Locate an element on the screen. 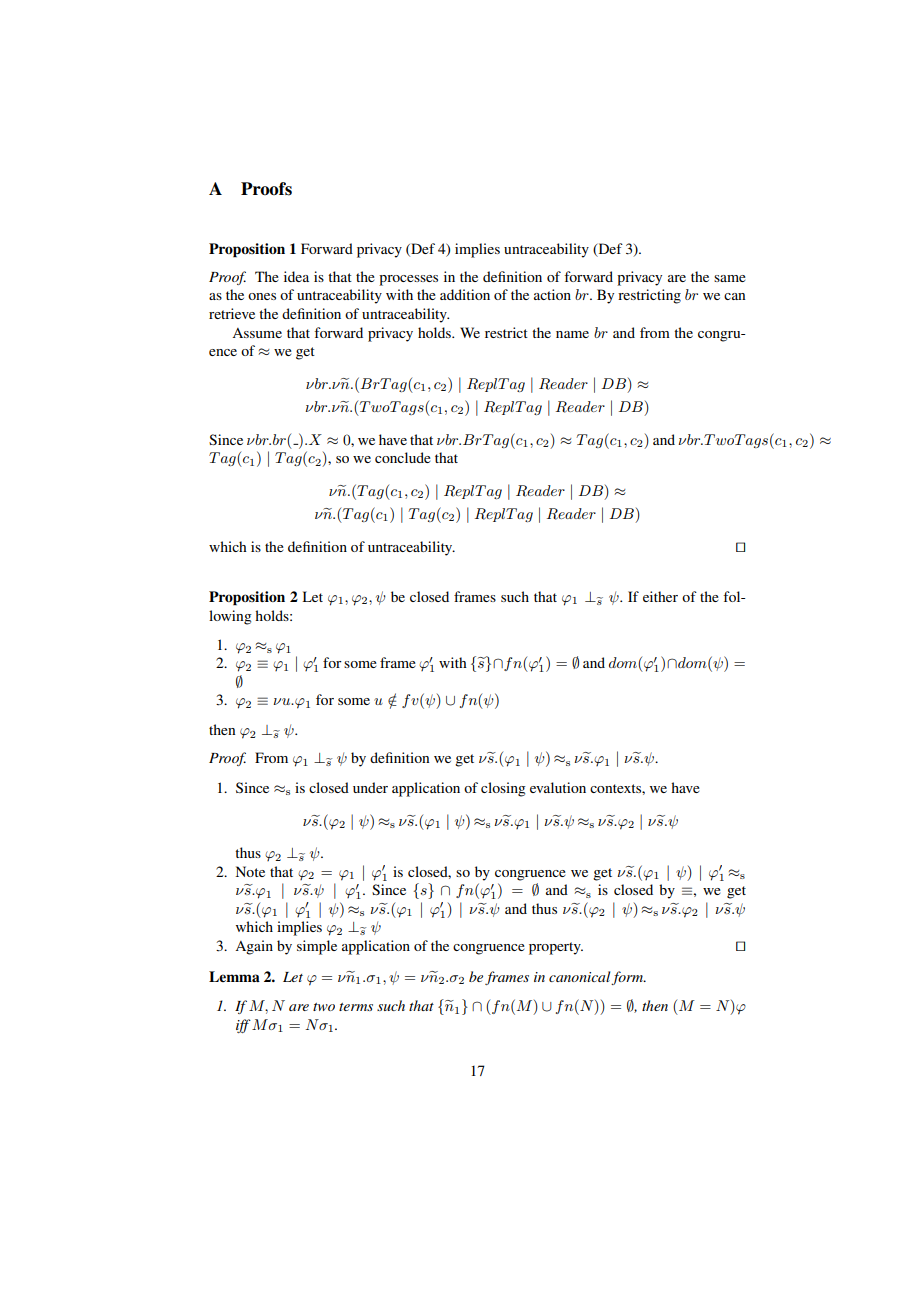 The image size is (924, 1308). canonical is located at coordinates (581, 977).
